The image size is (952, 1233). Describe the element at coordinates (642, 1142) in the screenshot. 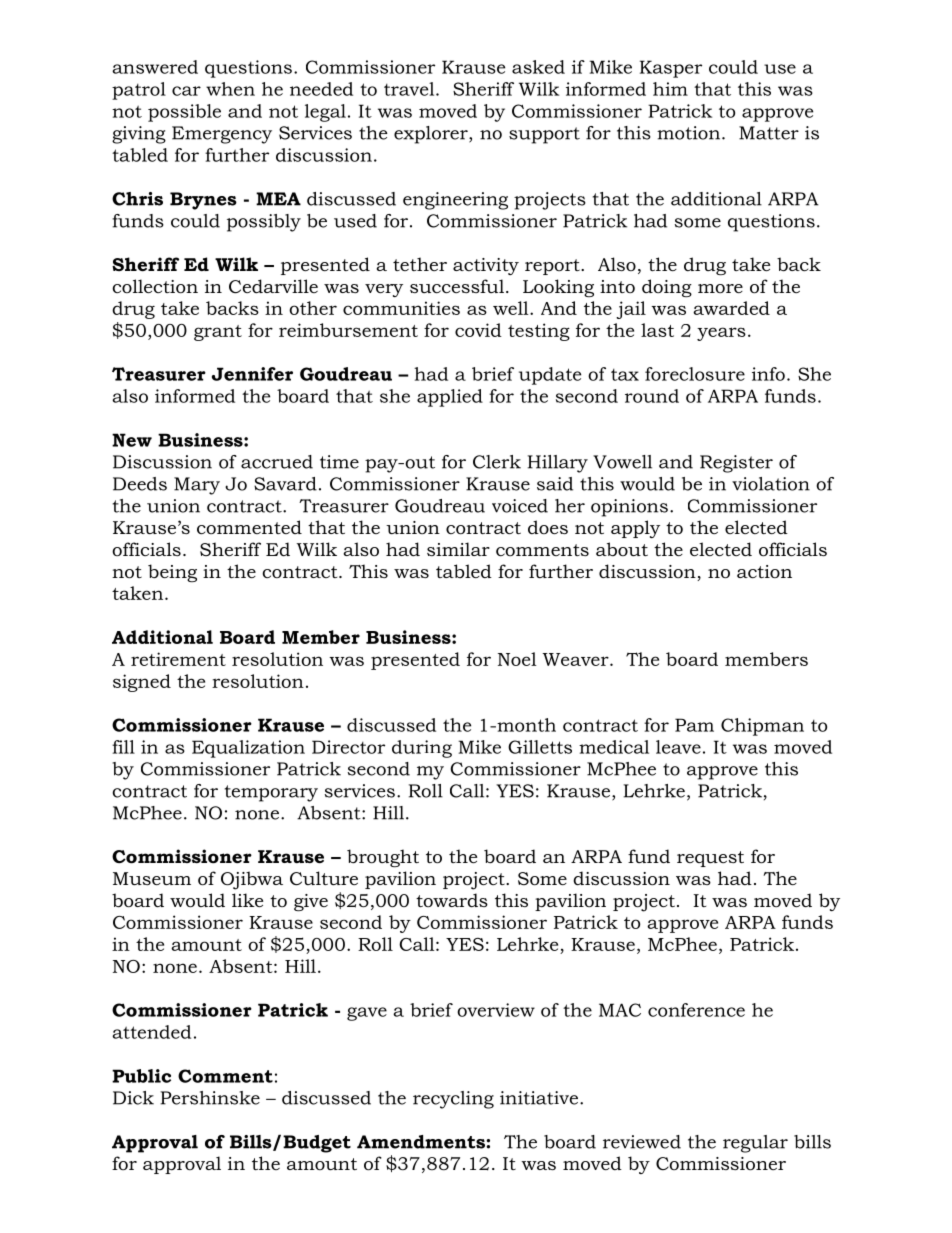

I see `reviewed` at that location.
